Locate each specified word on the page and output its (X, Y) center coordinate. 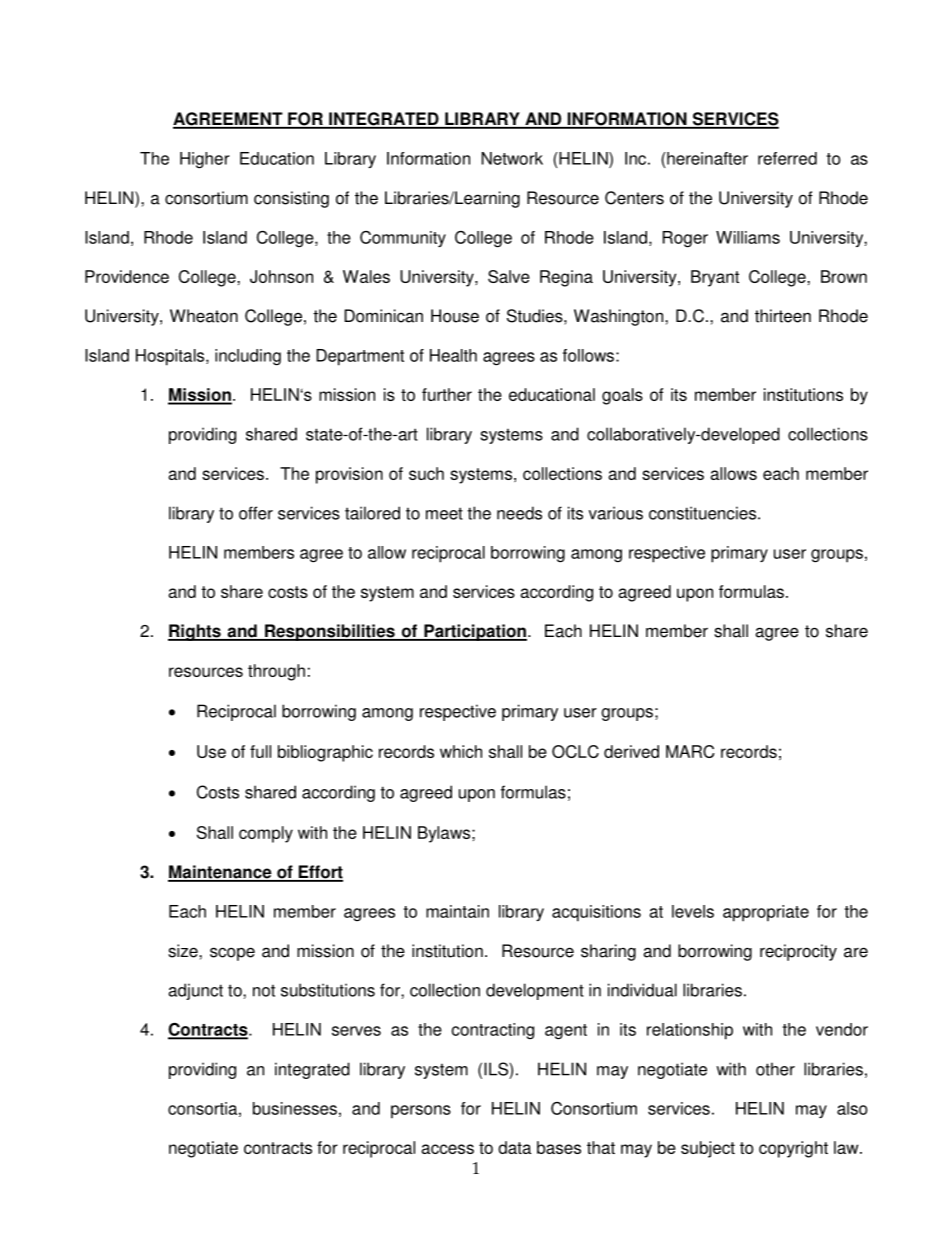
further (447, 394)
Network (512, 158)
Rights (195, 632)
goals (622, 396)
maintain (457, 911)
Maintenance (221, 873)
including (248, 357)
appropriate (766, 913)
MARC (690, 751)
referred (787, 158)
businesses (295, 1108)
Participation (474, 632)
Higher (205, 160)
